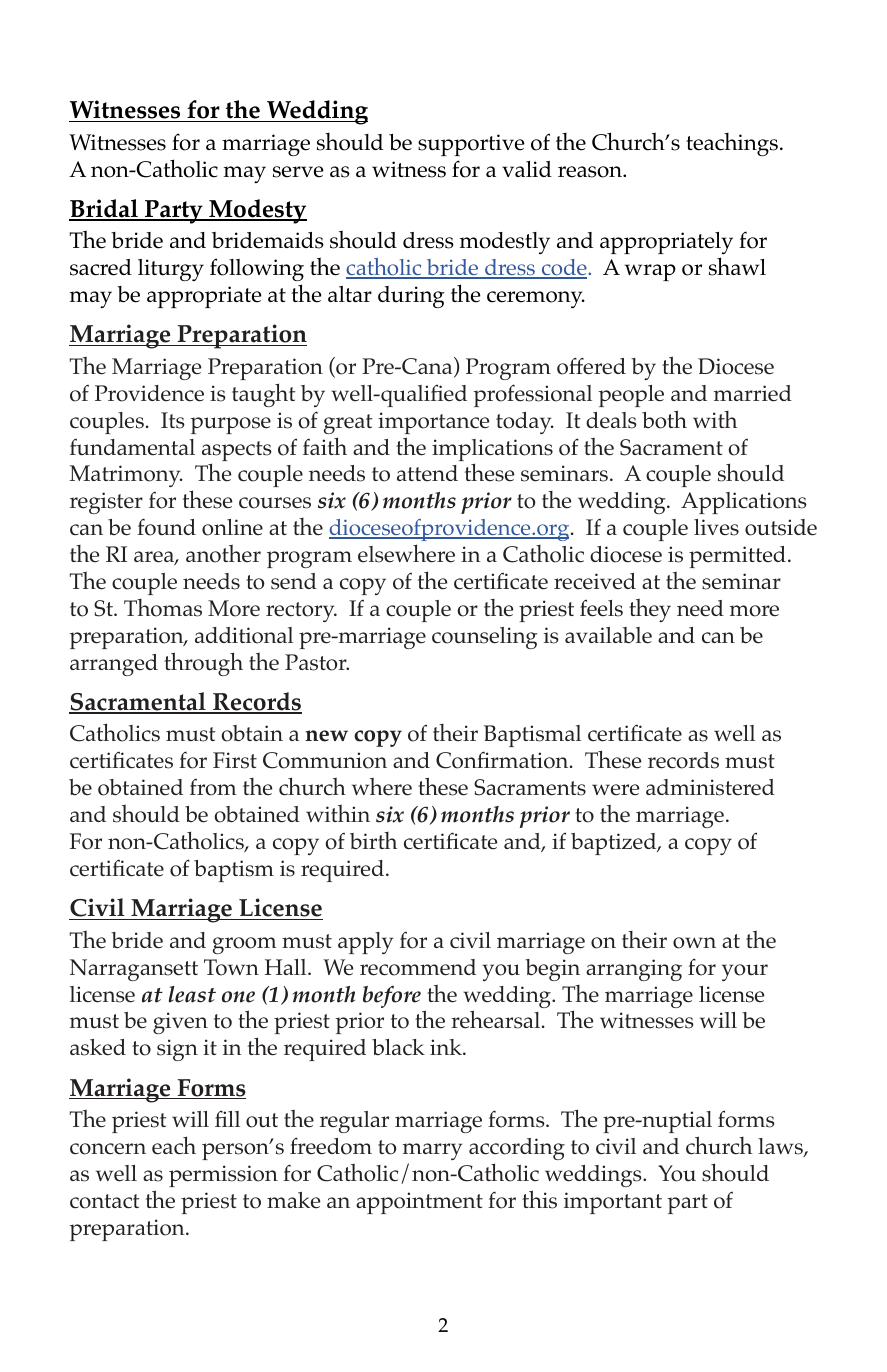 Image resolution: width=887 pixels, height=1372 pixels. What do you see at coordinates (213, 787) in the document?
I see `from` at bounding box center [213, 787].
